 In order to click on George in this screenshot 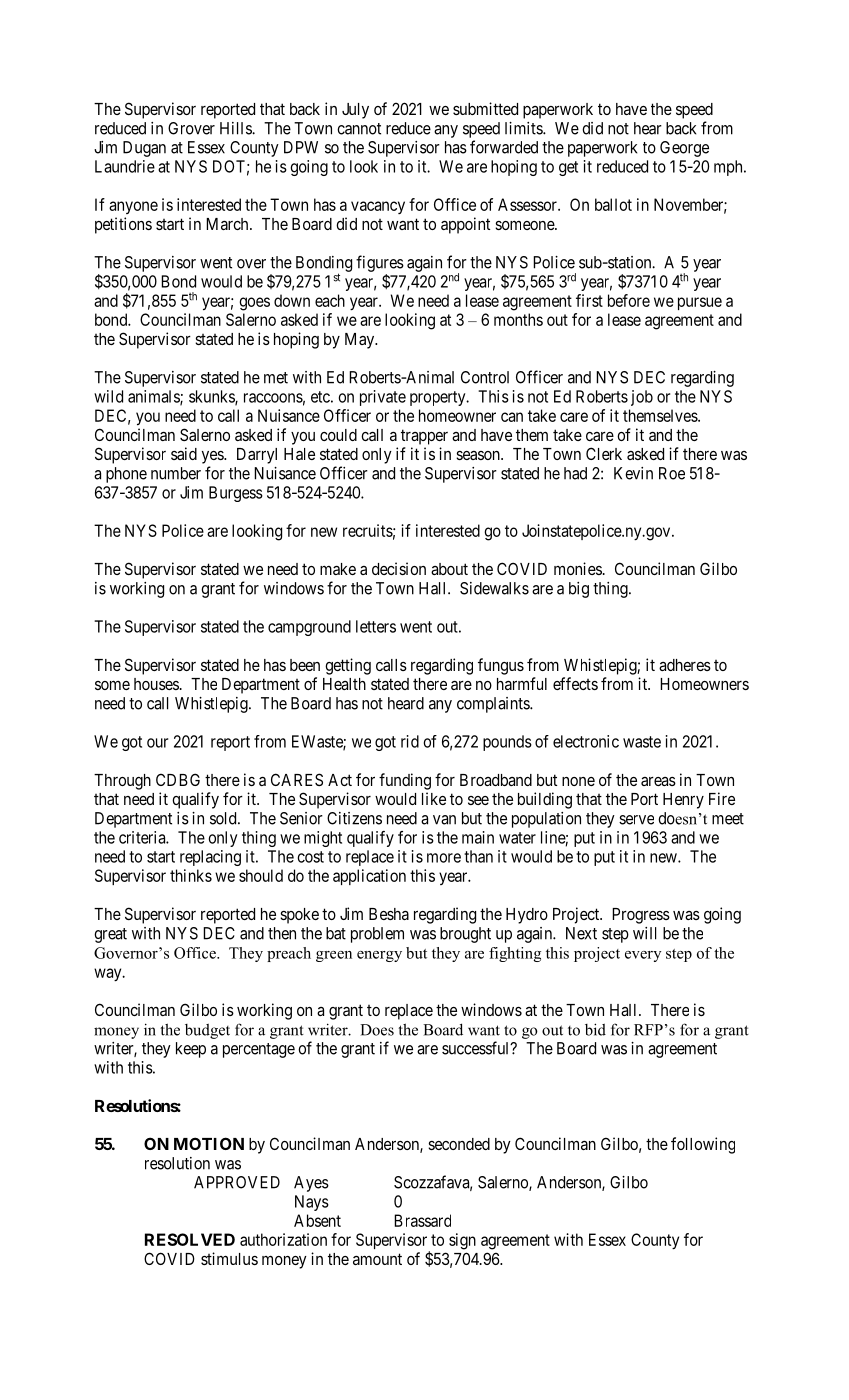, I will do `click(684, 149)`.
